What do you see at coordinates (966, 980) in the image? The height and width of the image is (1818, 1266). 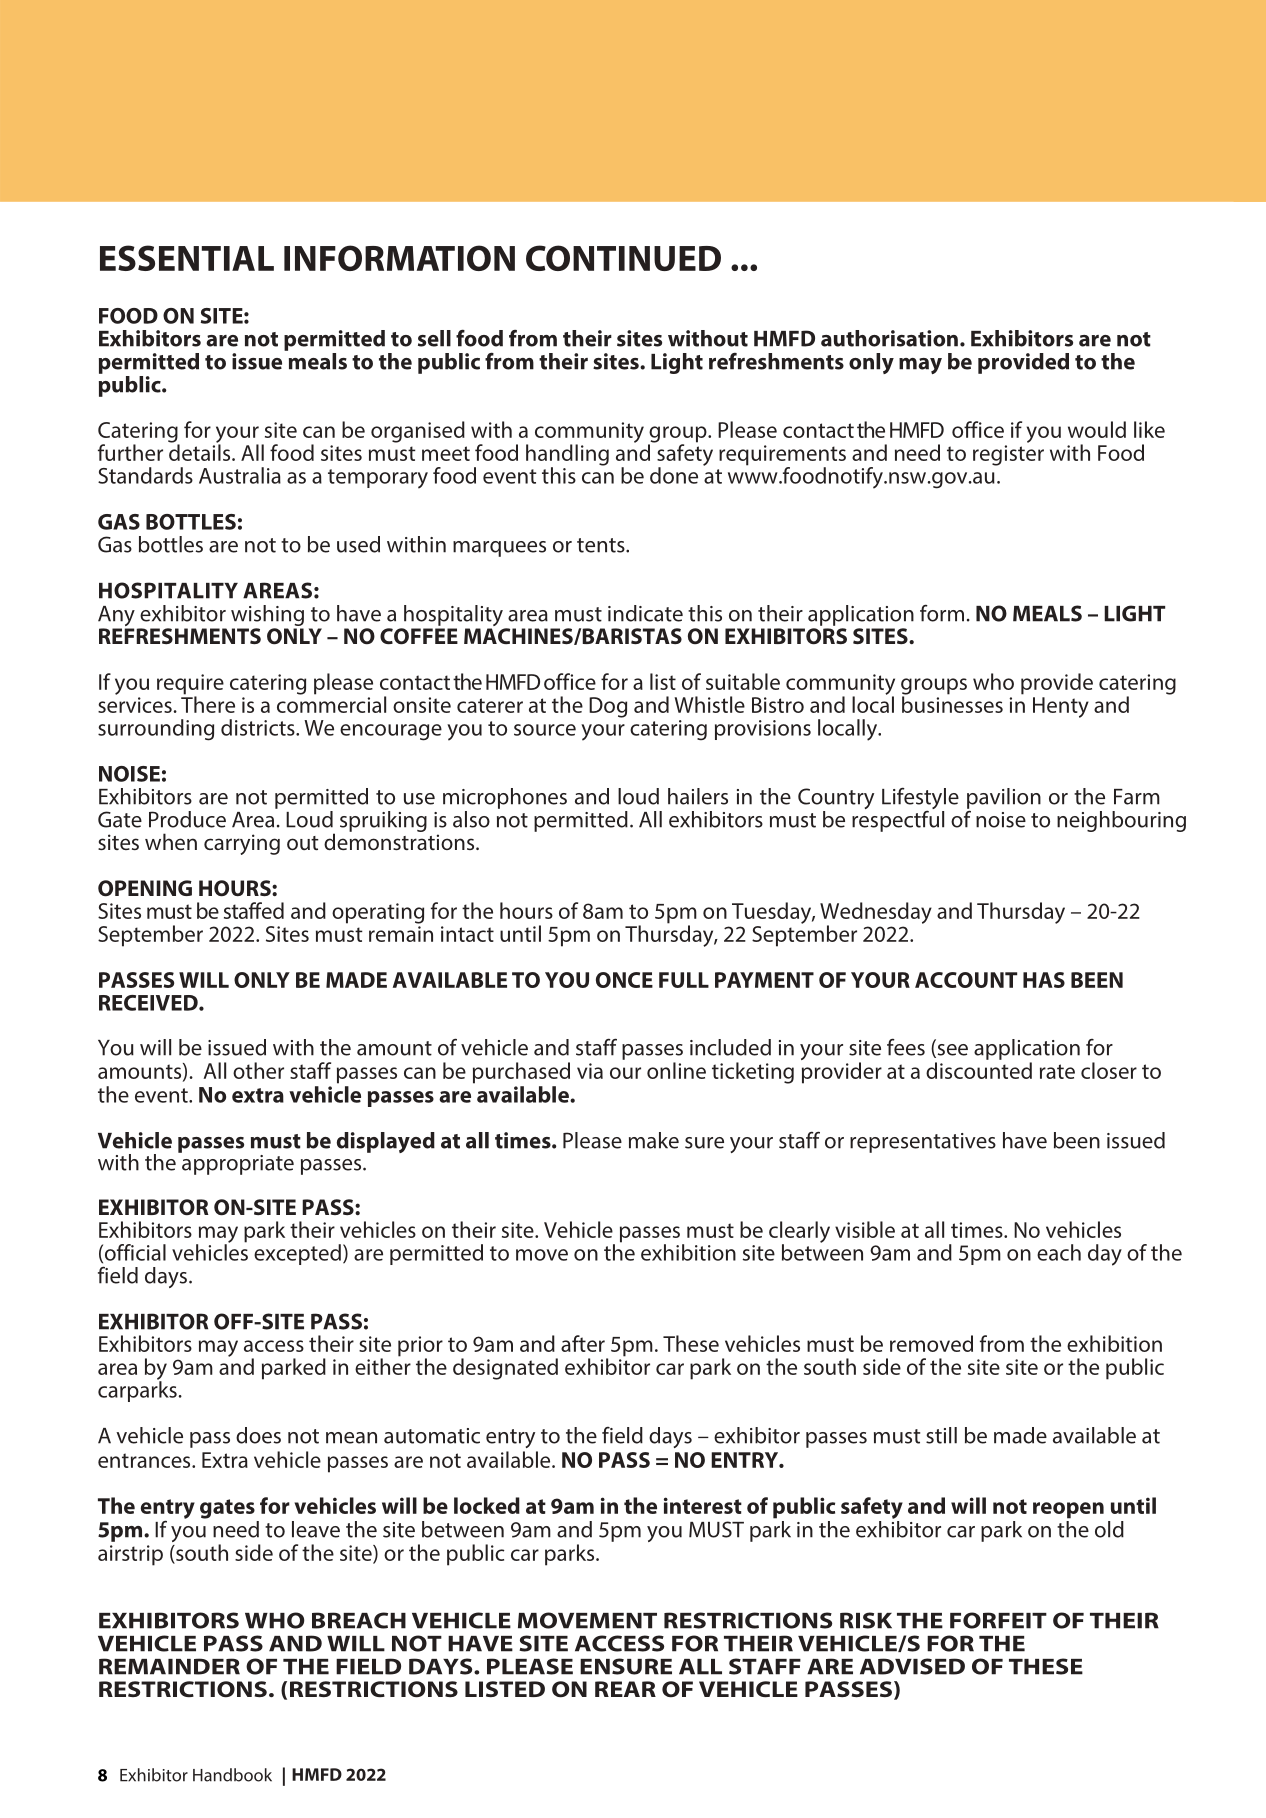 I see `ACCOUNT` at bounding box center [966, 980].
